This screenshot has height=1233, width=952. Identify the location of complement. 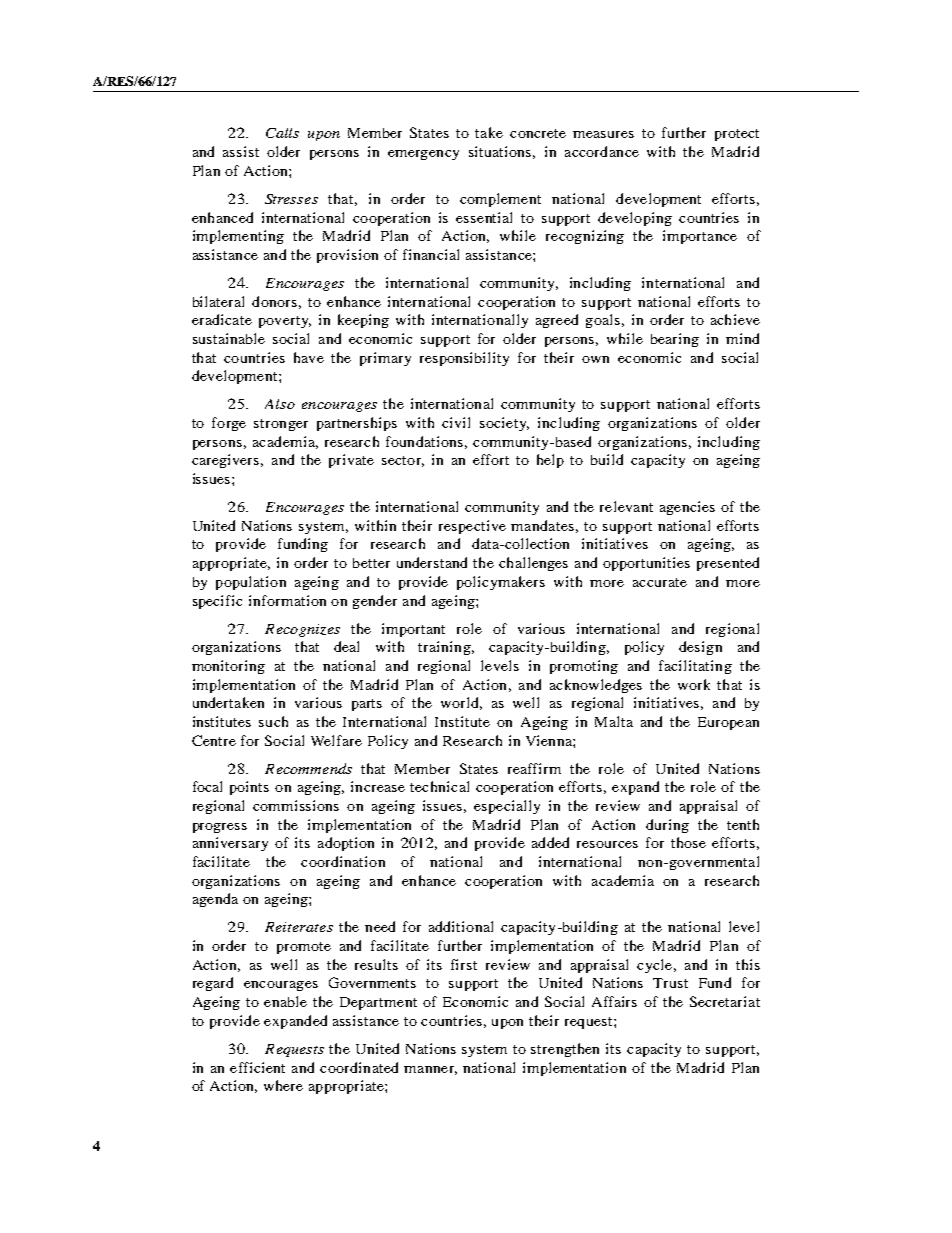
(500, 200).
